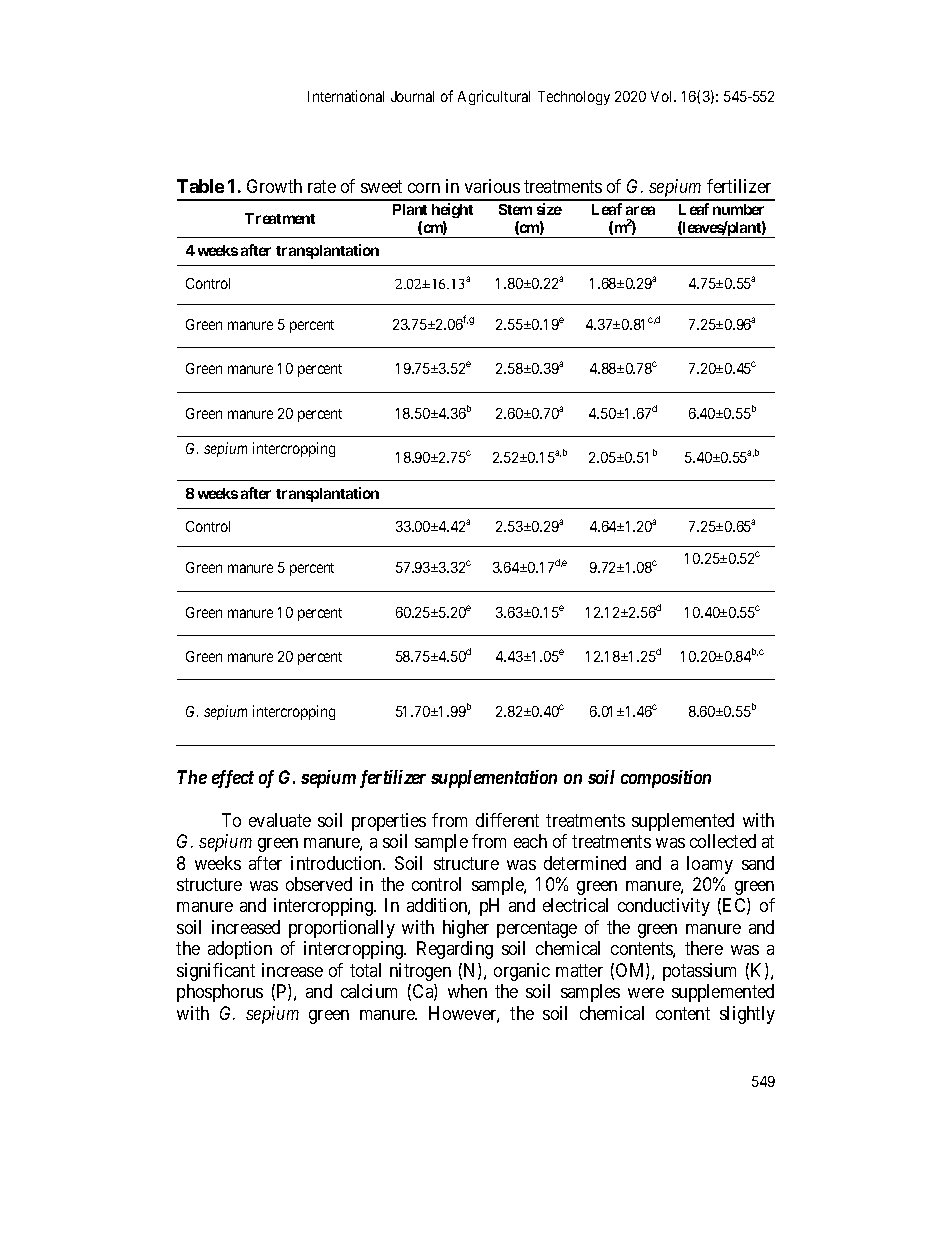 The width and height of the image is (952, 1233). Describe the element at coordinates (467, 991) in the image. I see `when` at that location.
